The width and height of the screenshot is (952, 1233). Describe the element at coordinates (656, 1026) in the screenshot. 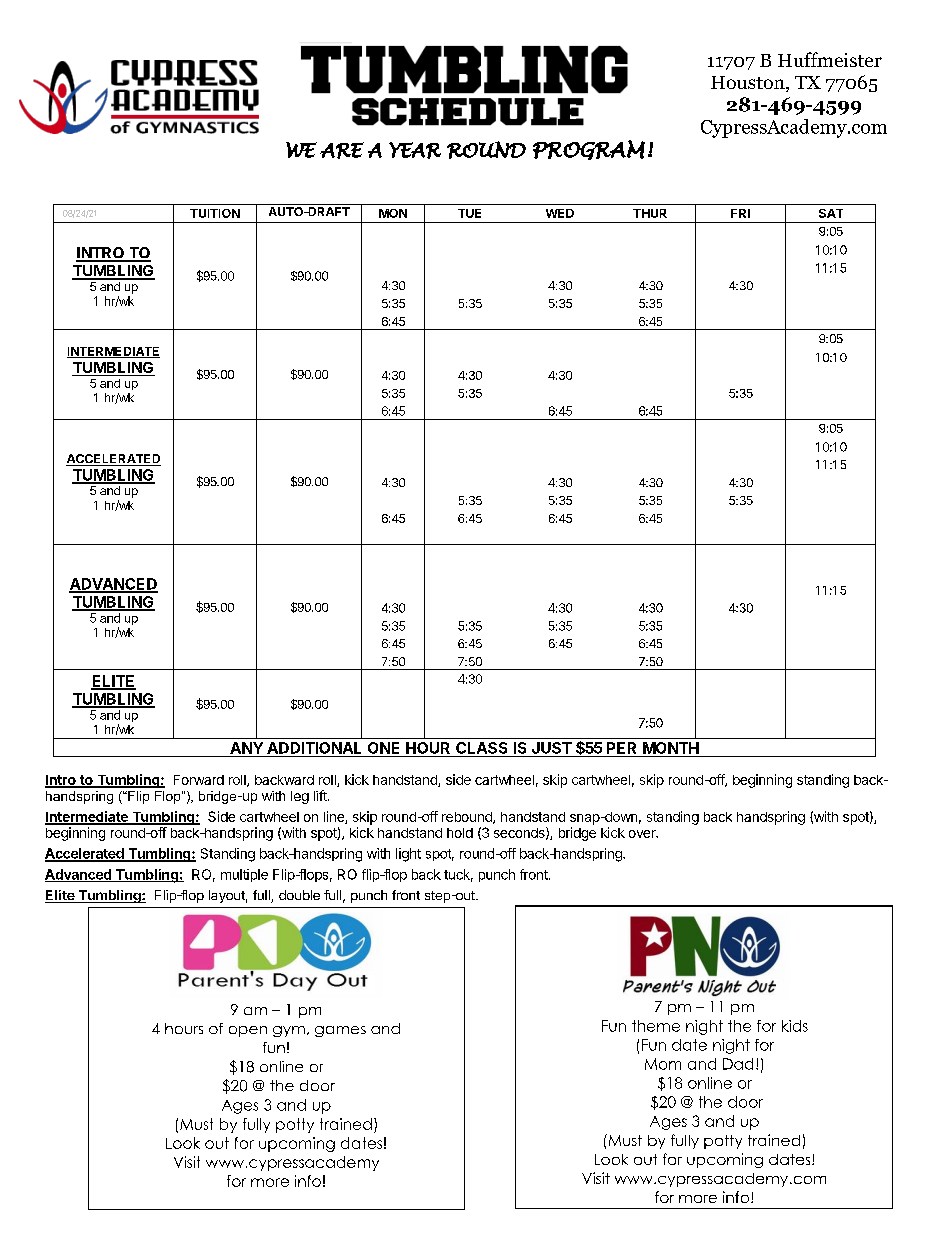

I see `theme` at that location.
